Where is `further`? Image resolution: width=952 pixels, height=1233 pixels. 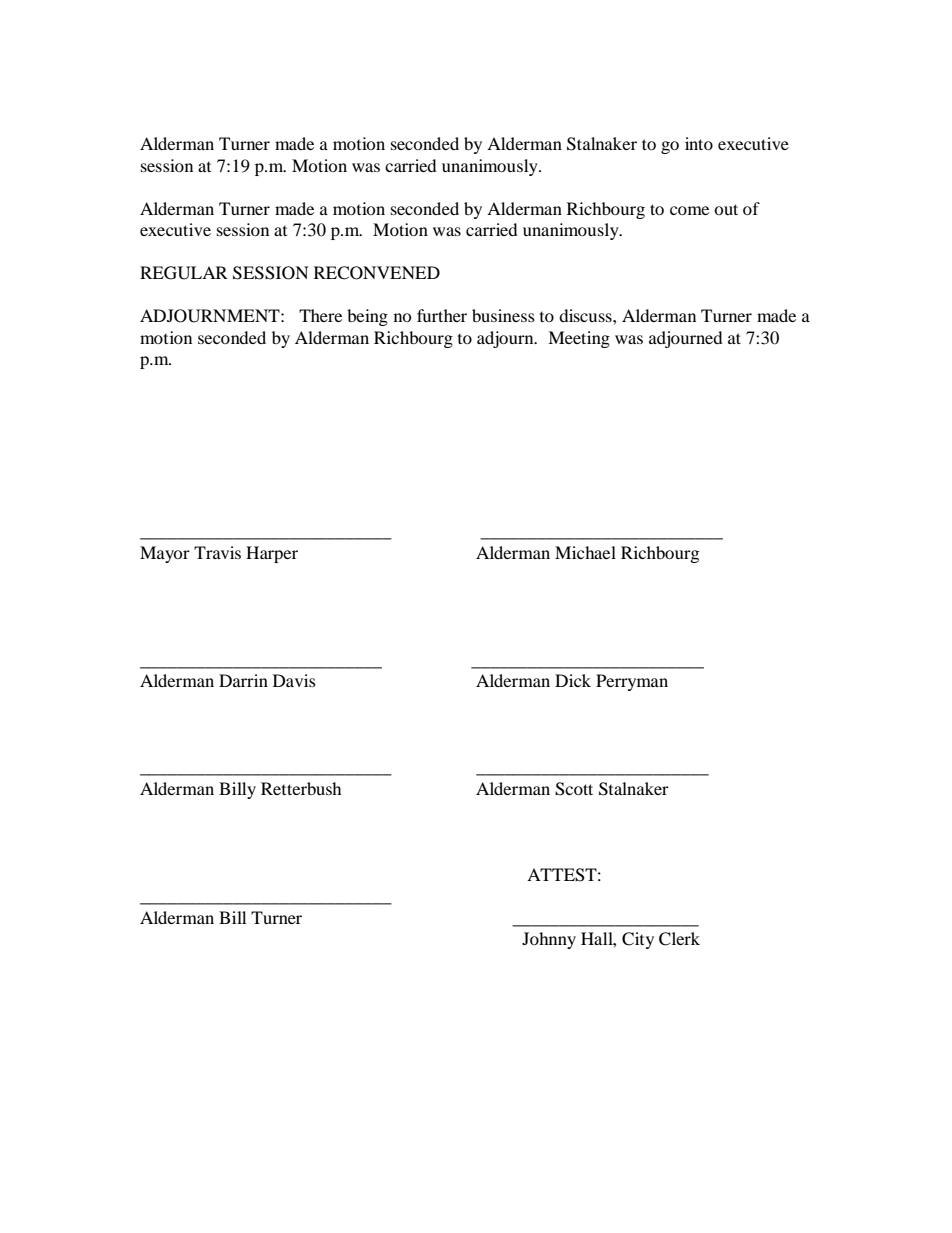 further is located at coordinates (442, 315).
